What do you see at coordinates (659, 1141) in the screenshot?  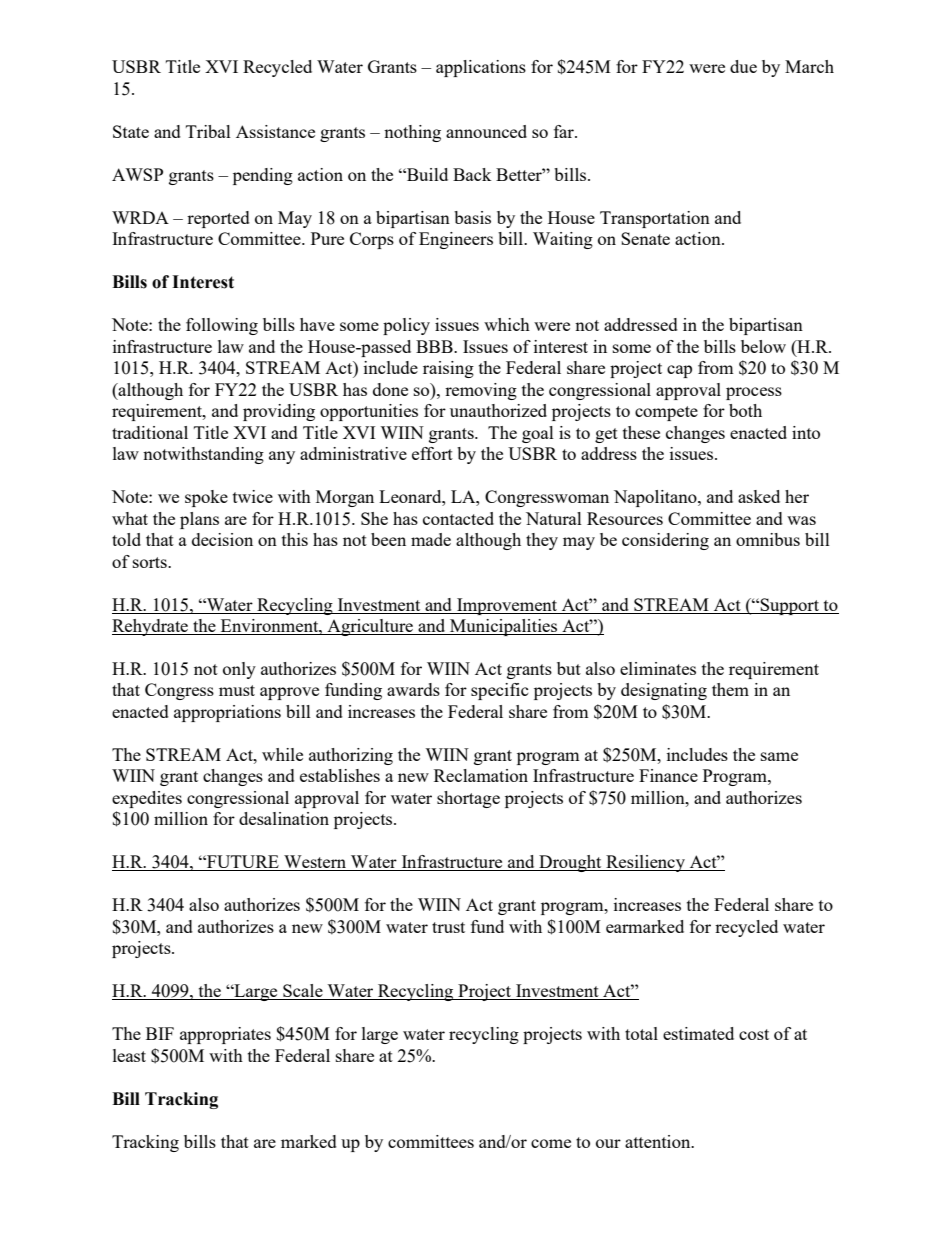 I see `attention` at bounding box center [659, 1141].
